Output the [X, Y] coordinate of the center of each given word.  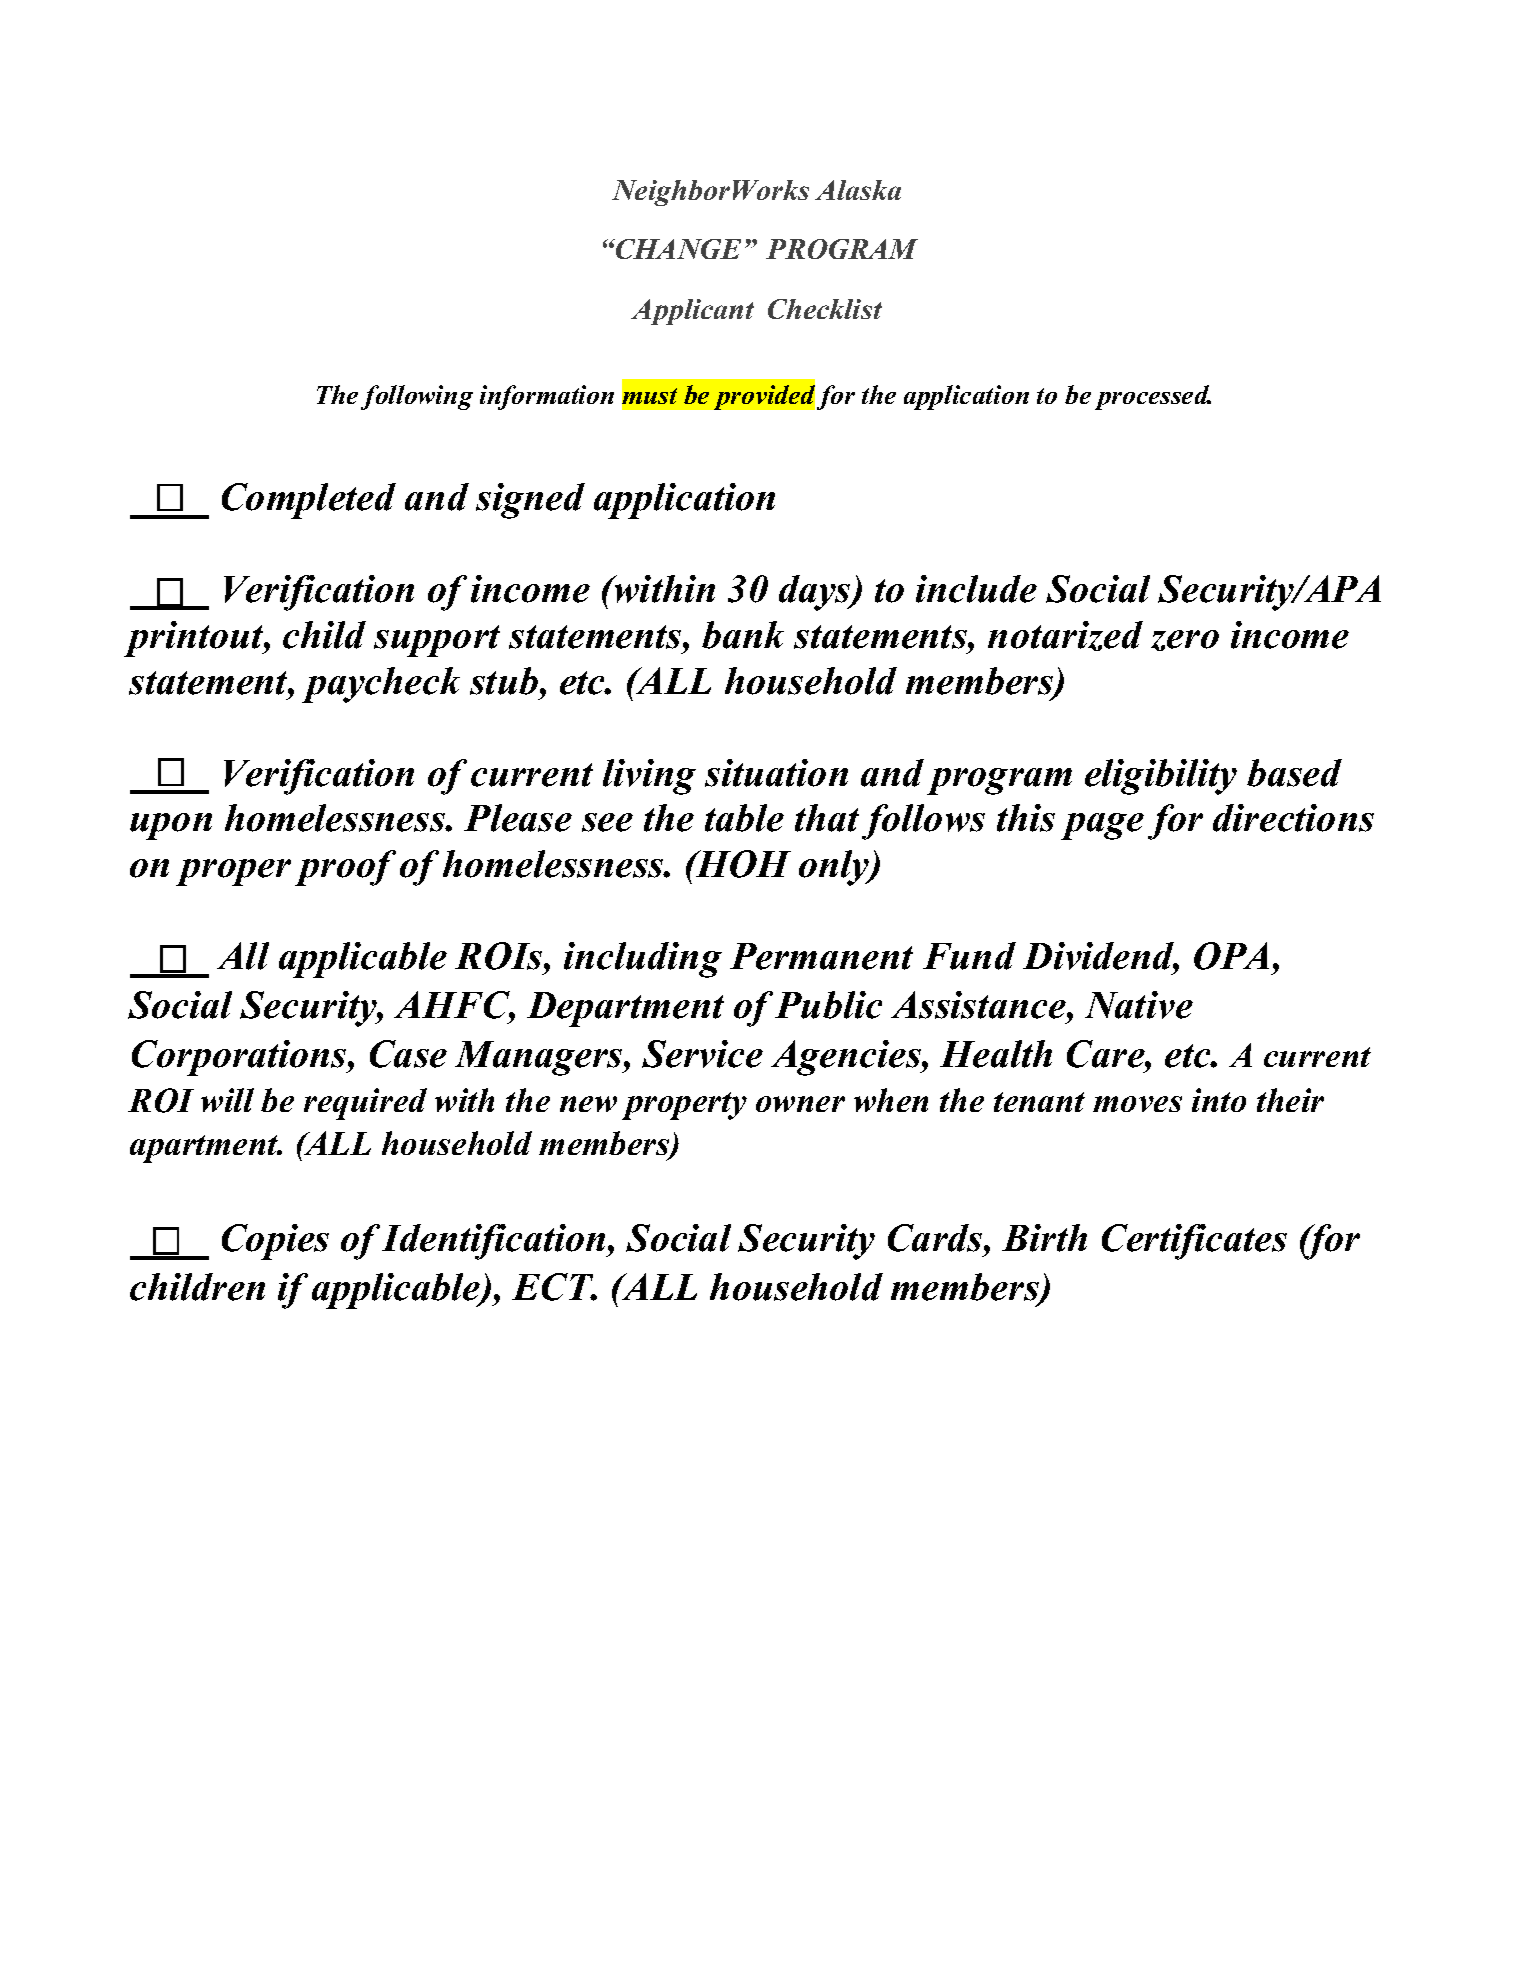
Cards [936, 1238]
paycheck [381, 685]
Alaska [858, 190]
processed [1153, 397]
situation [776, 773]
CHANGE [677, 249]
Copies [275, 1242]
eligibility [1161, 777]
